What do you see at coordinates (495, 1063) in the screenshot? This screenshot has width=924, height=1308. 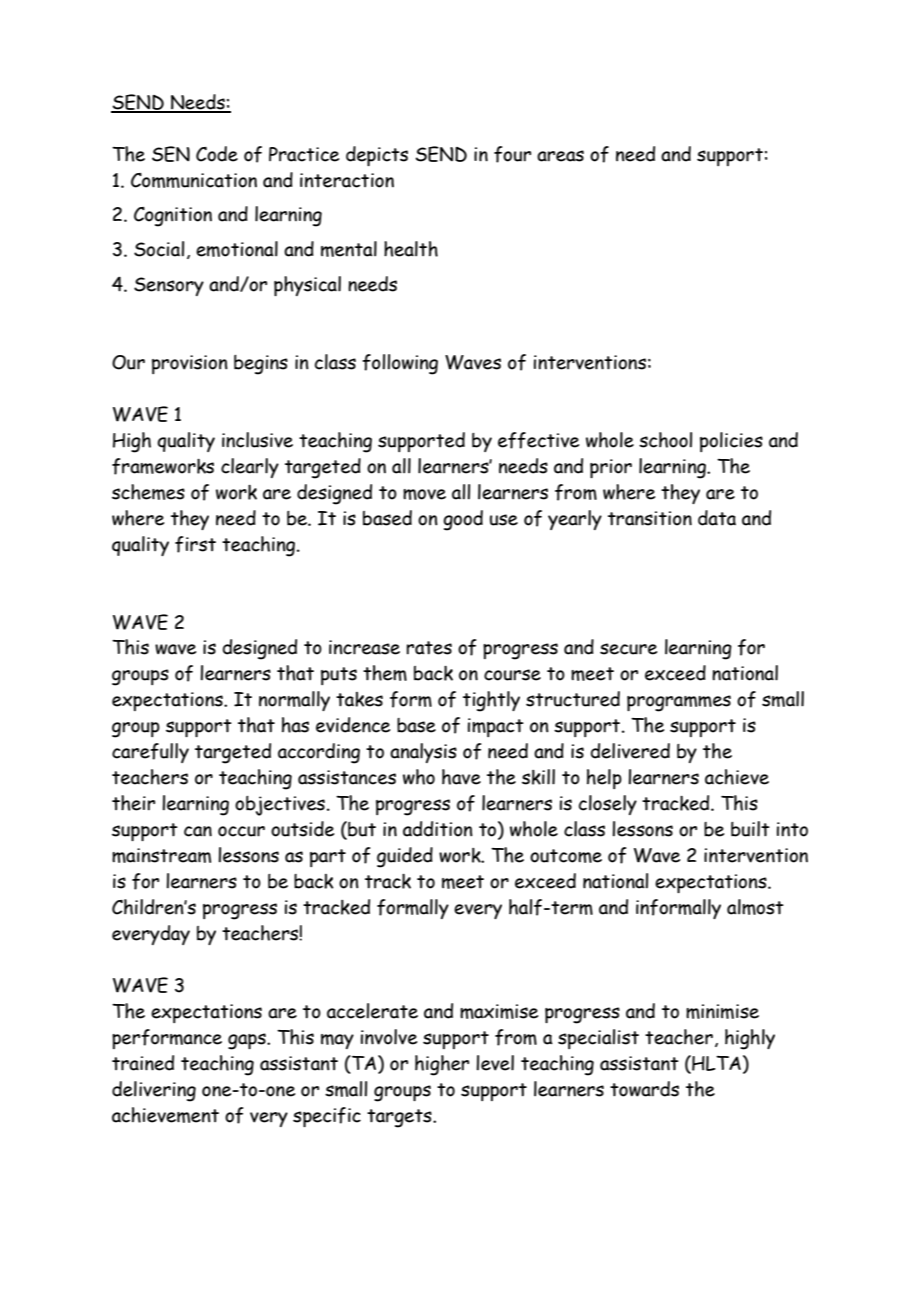 I see `level` at bounding box center [495, 1063].
